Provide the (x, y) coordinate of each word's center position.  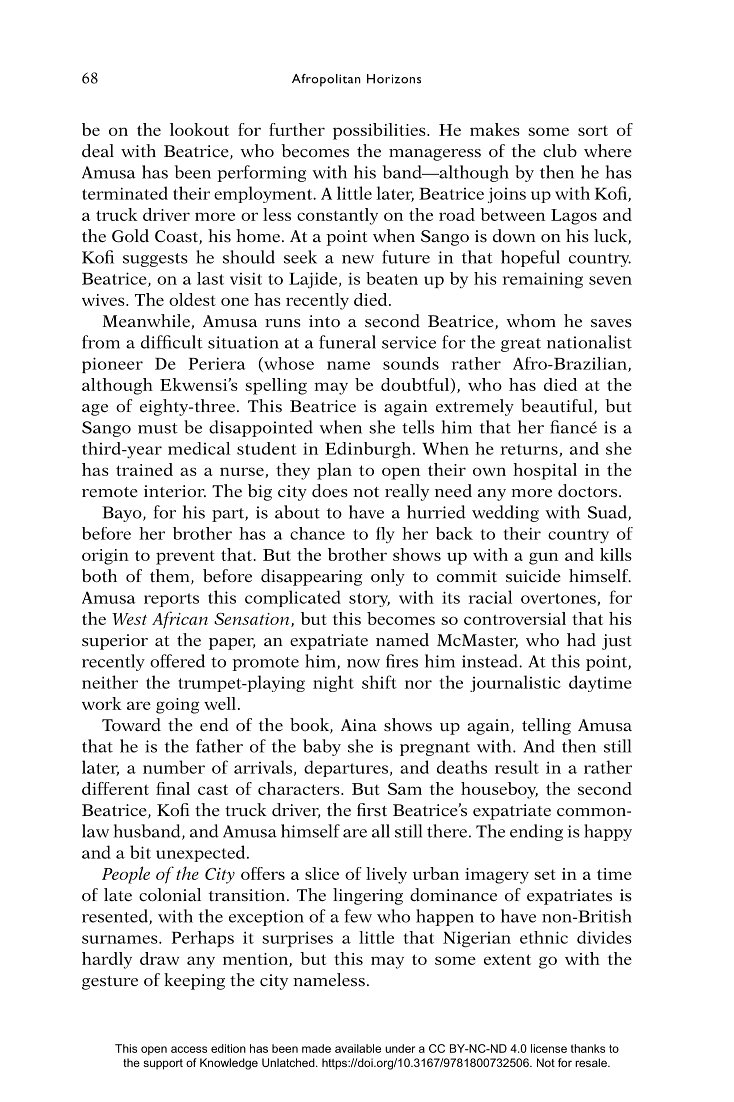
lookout (199, 129)
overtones (559, 599)
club (560, 151)
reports (171, 600)
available (358, 1048)
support (163, 1064)
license (549, 1048)
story (369, 600)
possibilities (380, 131)
